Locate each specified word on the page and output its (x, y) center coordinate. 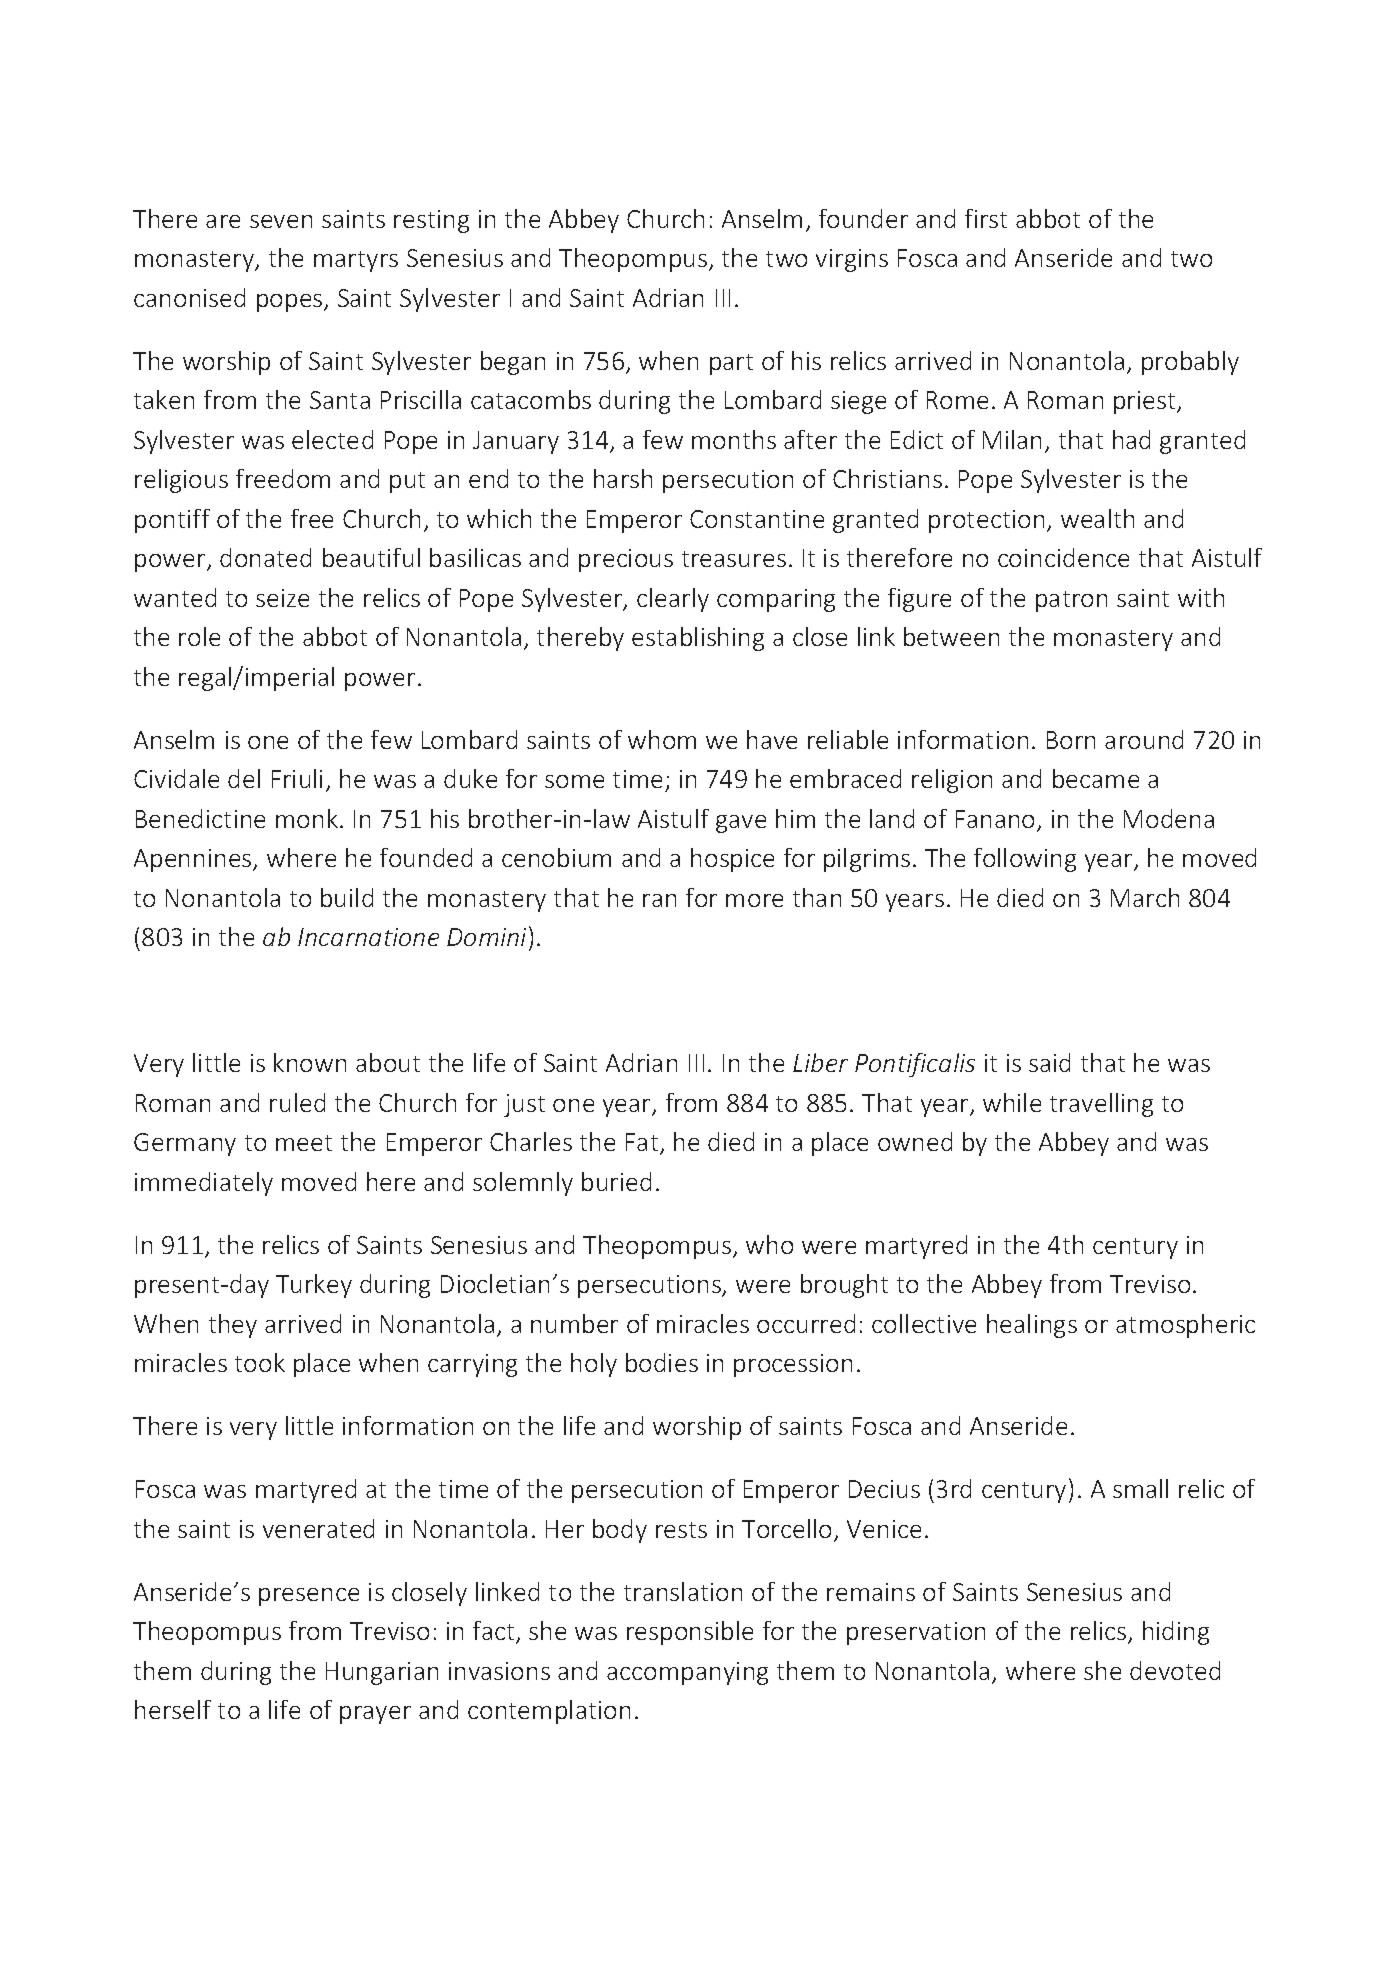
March (1145, 897)
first (986, 218)
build (347, 897)
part (731, 364)
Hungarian (382, 1673)
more (754, 900)
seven (281, 221)
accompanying (687, 1673)
